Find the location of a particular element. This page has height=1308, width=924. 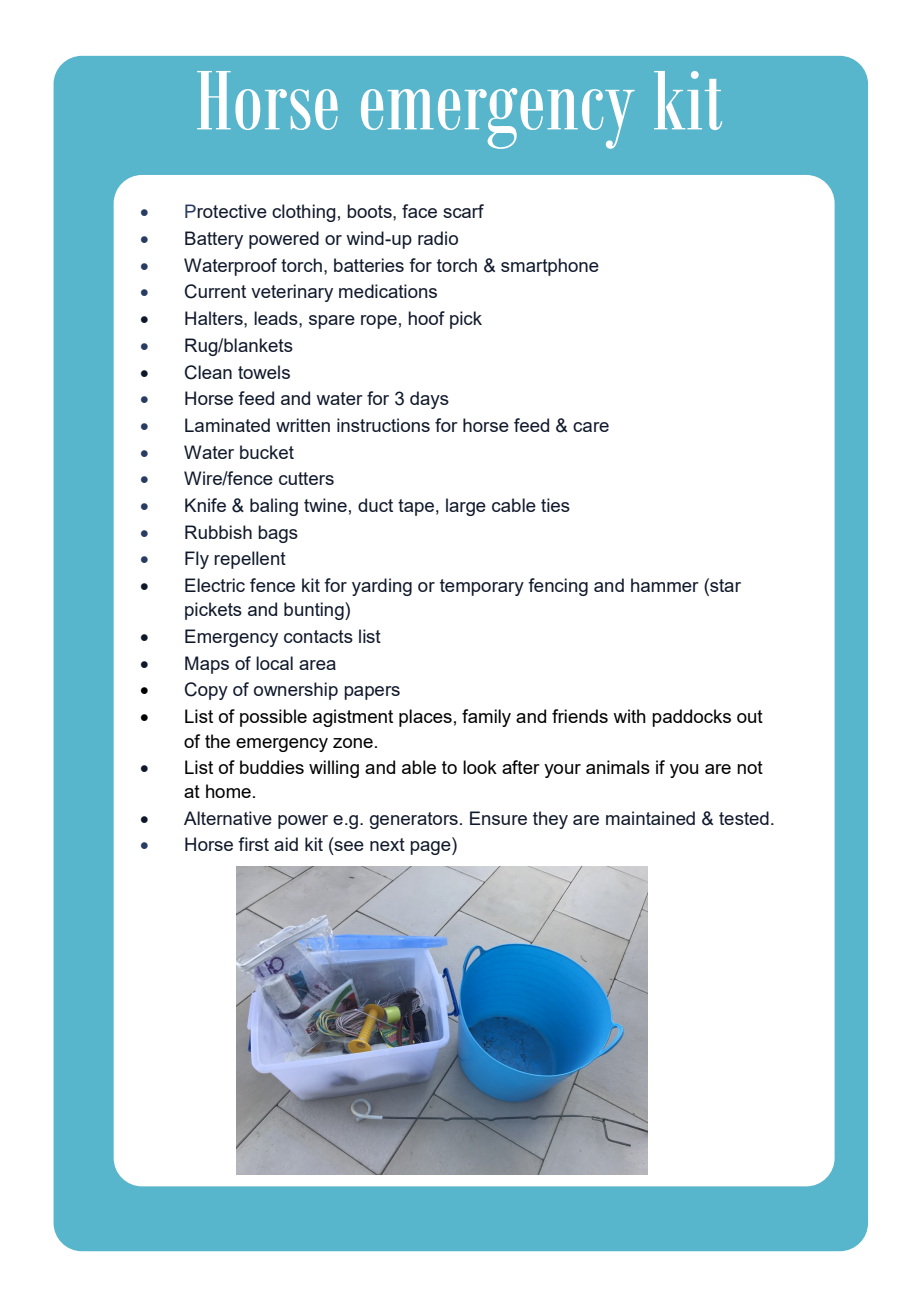

Protective is located at coordinates (226, 211).
